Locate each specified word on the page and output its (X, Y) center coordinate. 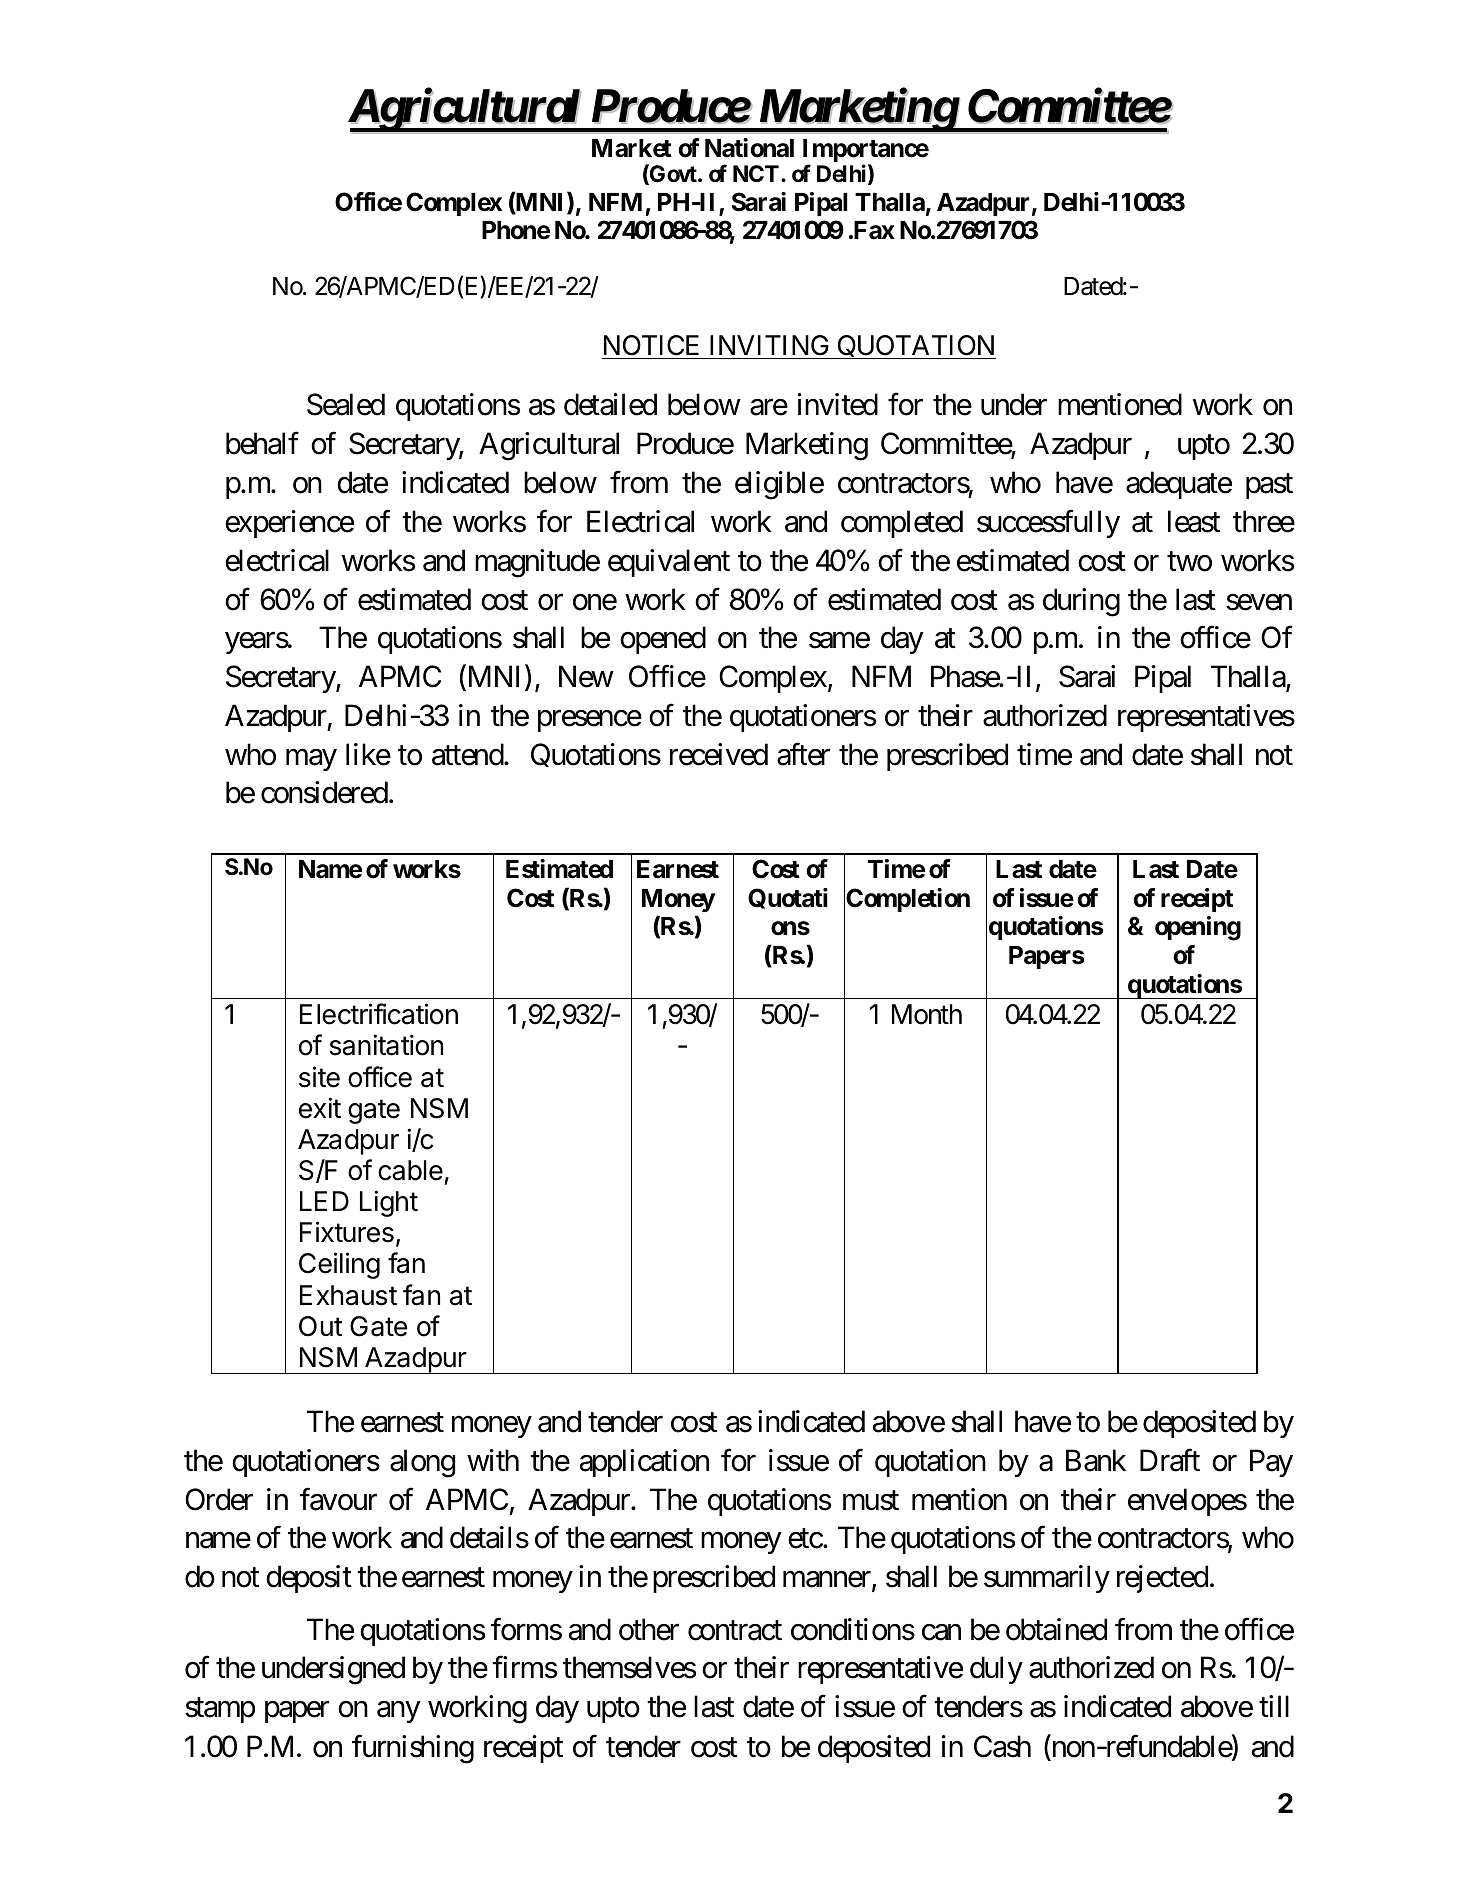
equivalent (669, 563)
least (1194, 521)
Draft (1170, 1460)
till (1274, 1706)
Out (321, 1326)
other (649, 1629)
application (644, 1463)
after (803, 754)
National (749, 148)
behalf (262, 444)
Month (927, 1014)
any (398, 1712)
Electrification (379, 1014)
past (1269, 486)
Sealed (346, 404)
